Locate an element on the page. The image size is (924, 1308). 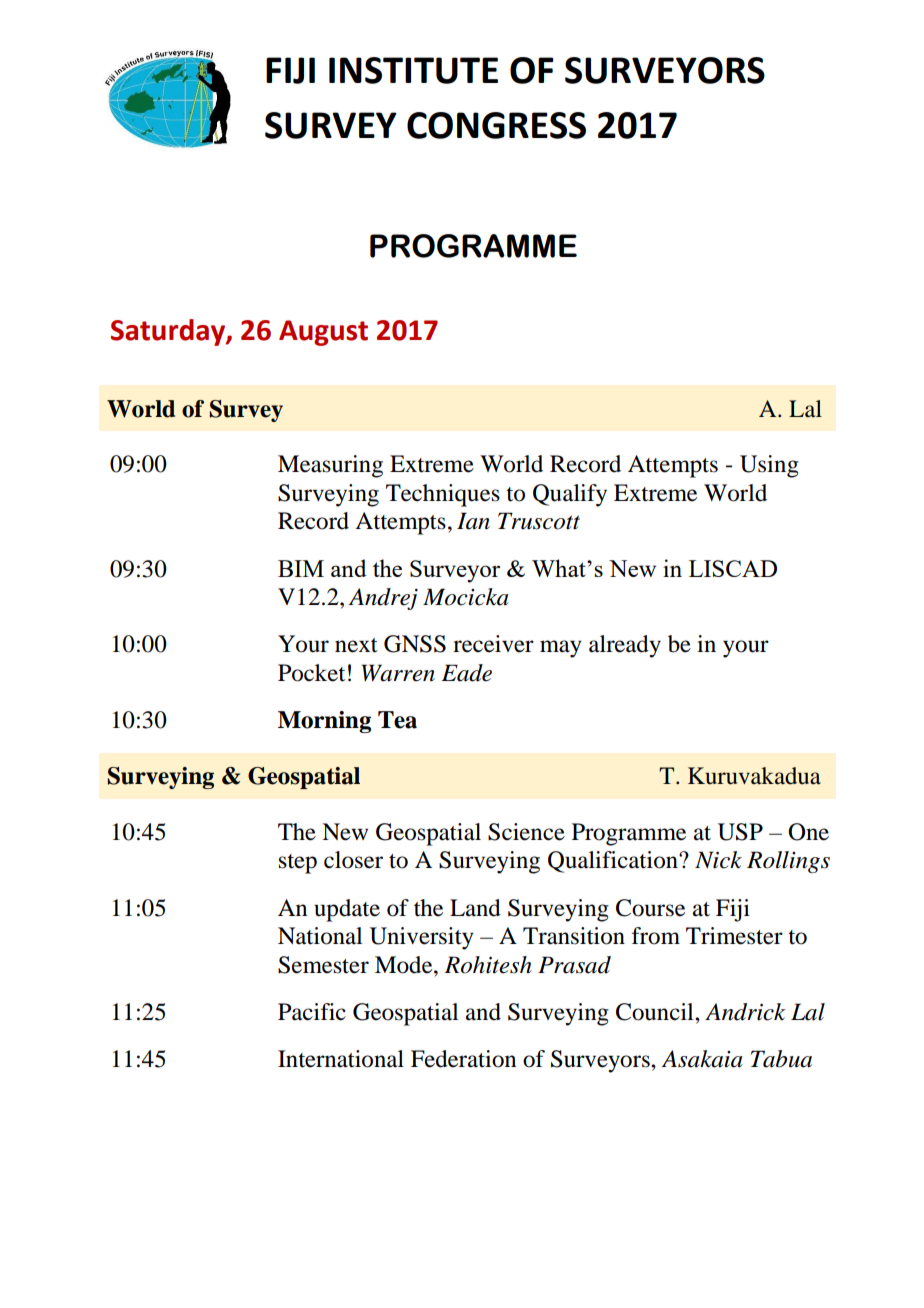
Pacific is located at coordinates (312, 1012).
